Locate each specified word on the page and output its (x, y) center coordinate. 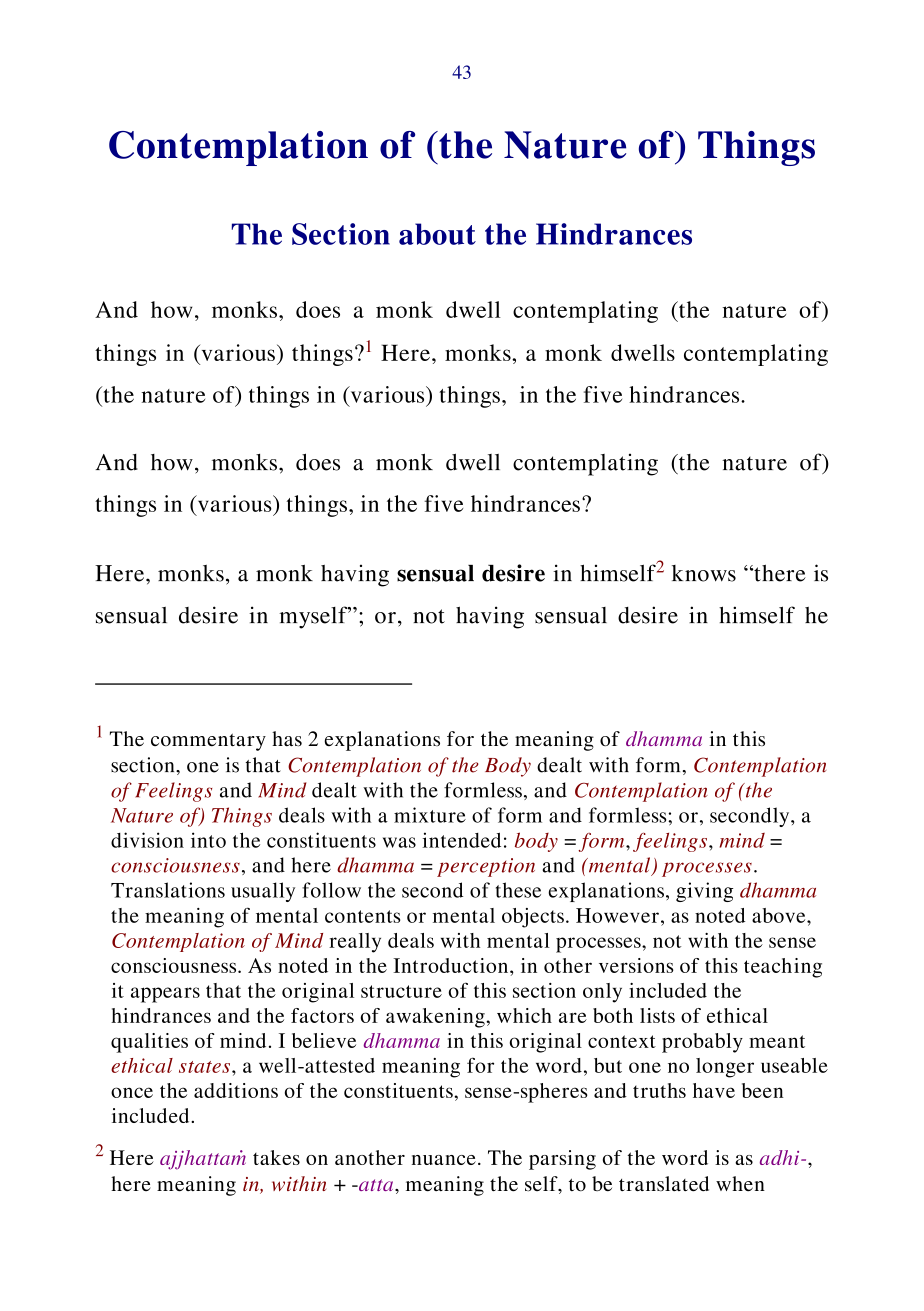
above (780, 915)
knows (704, 573)
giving (704, 892)
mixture (430, 815)
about (437, 234)
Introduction (452, 965)
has (287, 739)
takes (276, 1157)
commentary (208, 742)
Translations (168, 890)
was (399, 842)
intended (462, 840)
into (208, 840)
